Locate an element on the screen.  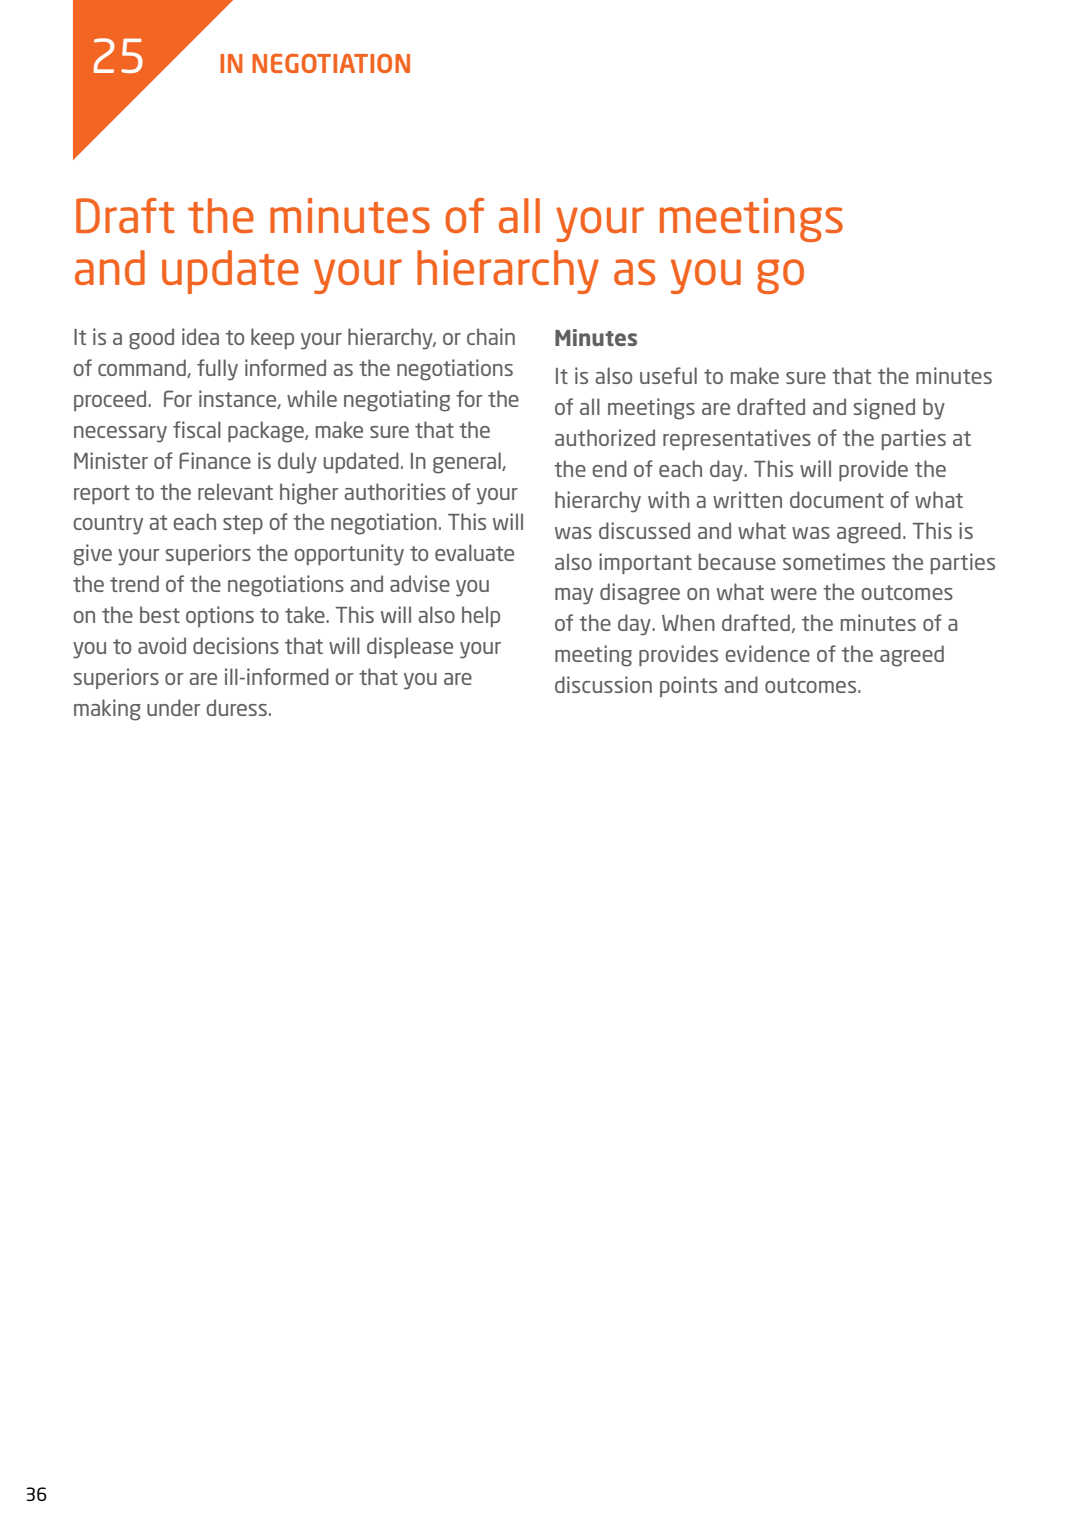
under is located at coordinates (173, 707).
